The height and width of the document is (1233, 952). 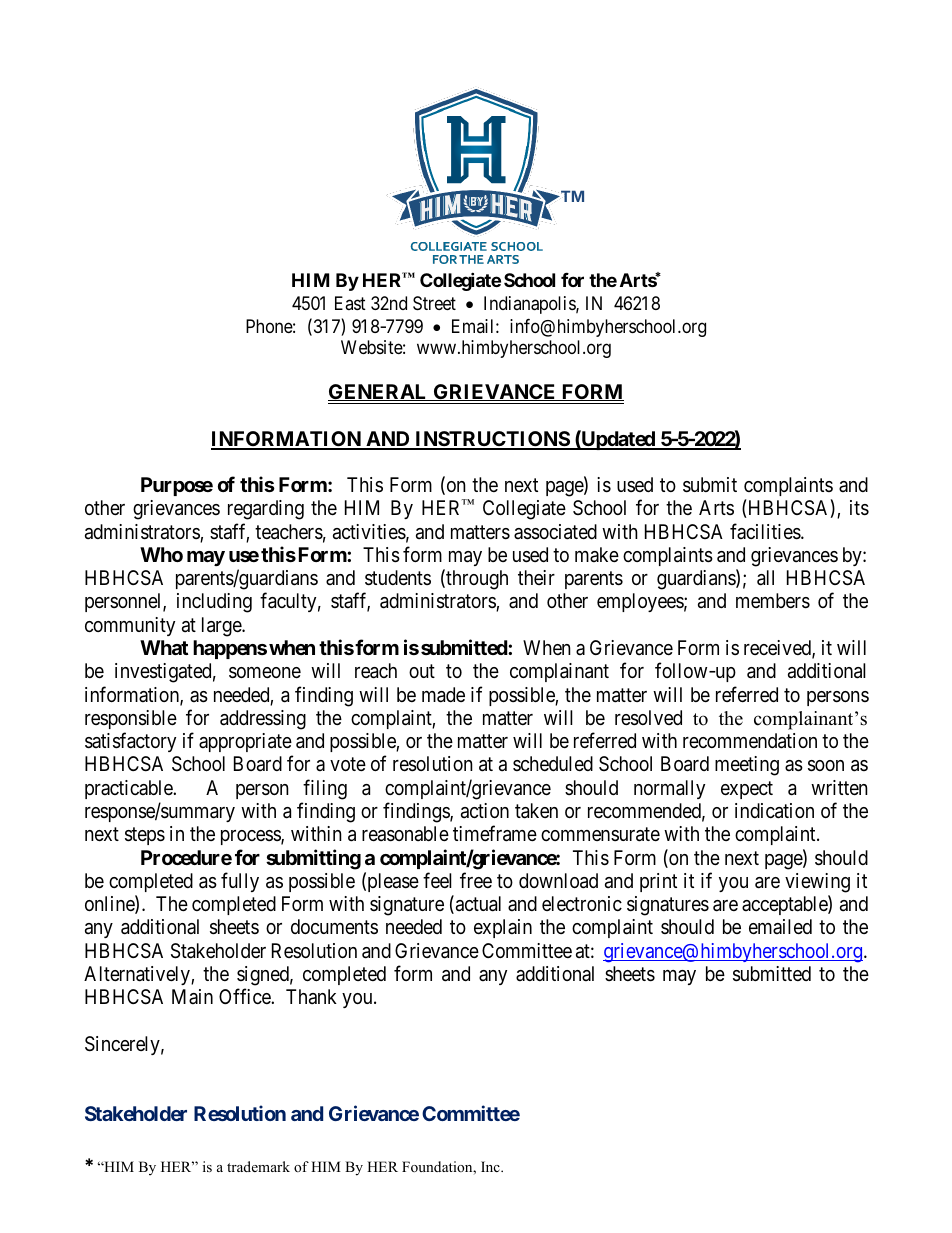 I want to click on scheduled, so click(x=553, y=763).
